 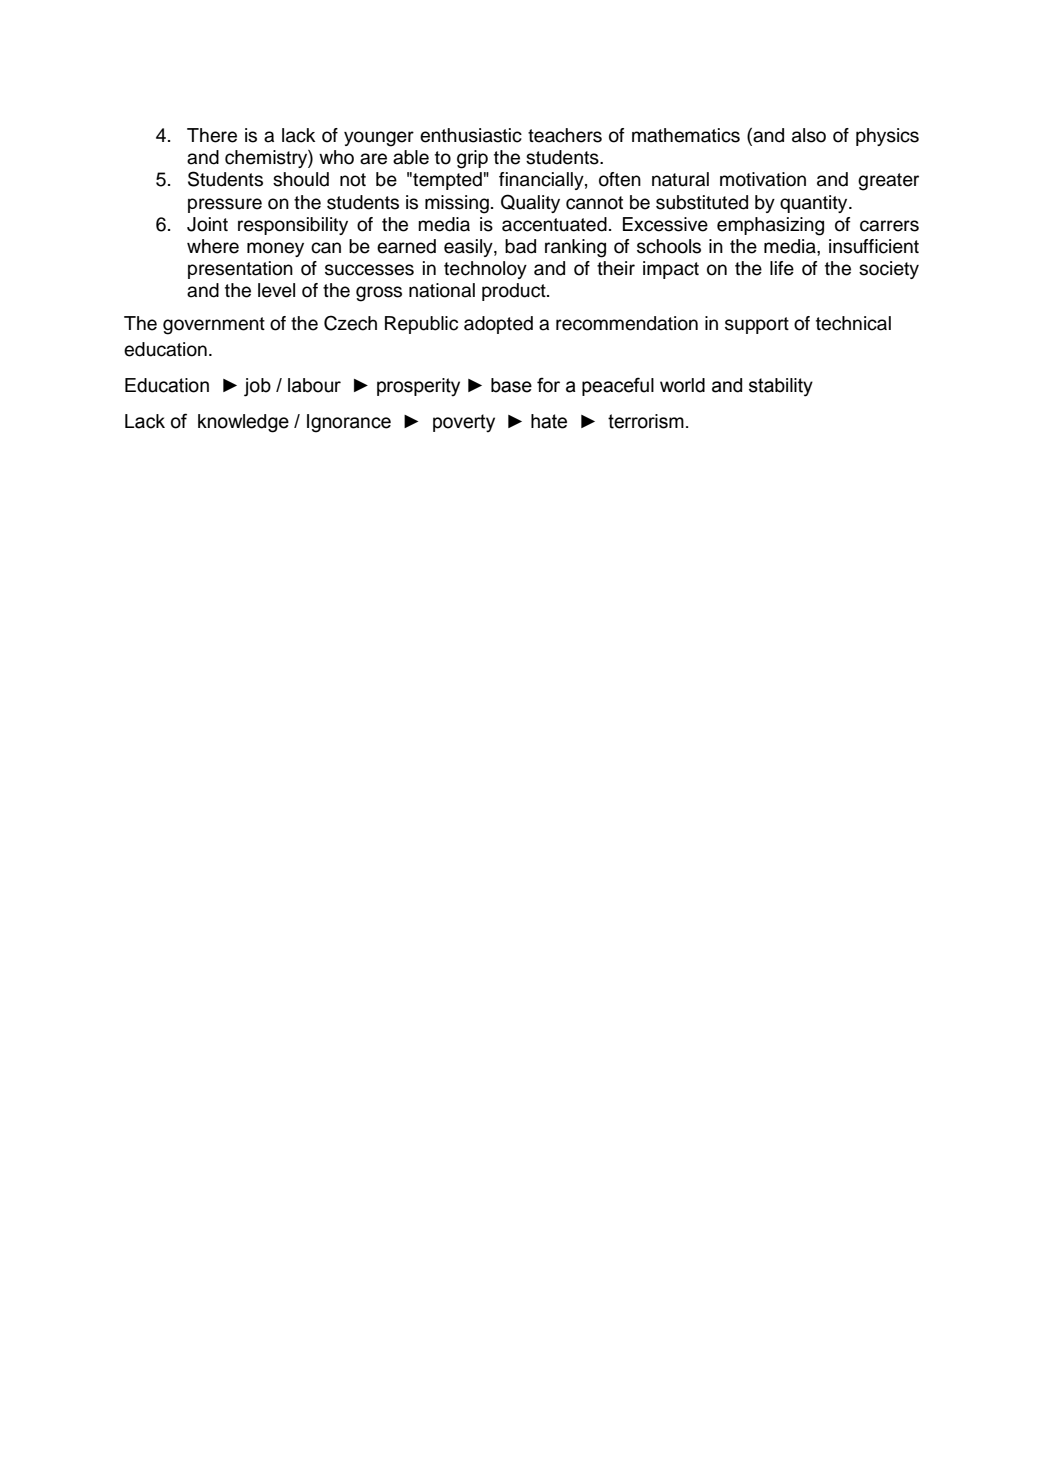 I want to click on teachers, so click(x=565, y=135).
